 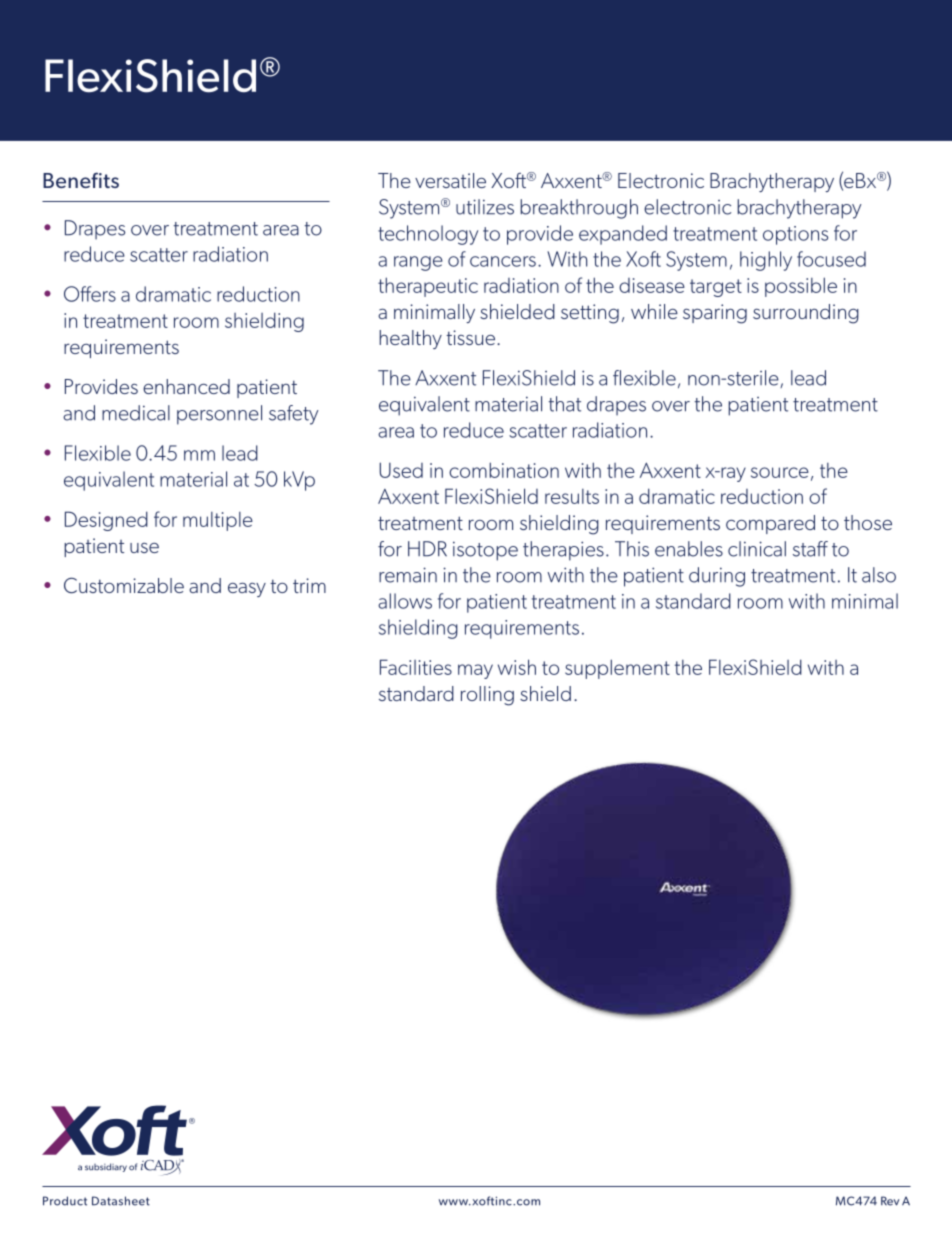 What do you see at coordinates (795, 235) in the screenshot?
I see `options` at bounding box center [795, 235].
